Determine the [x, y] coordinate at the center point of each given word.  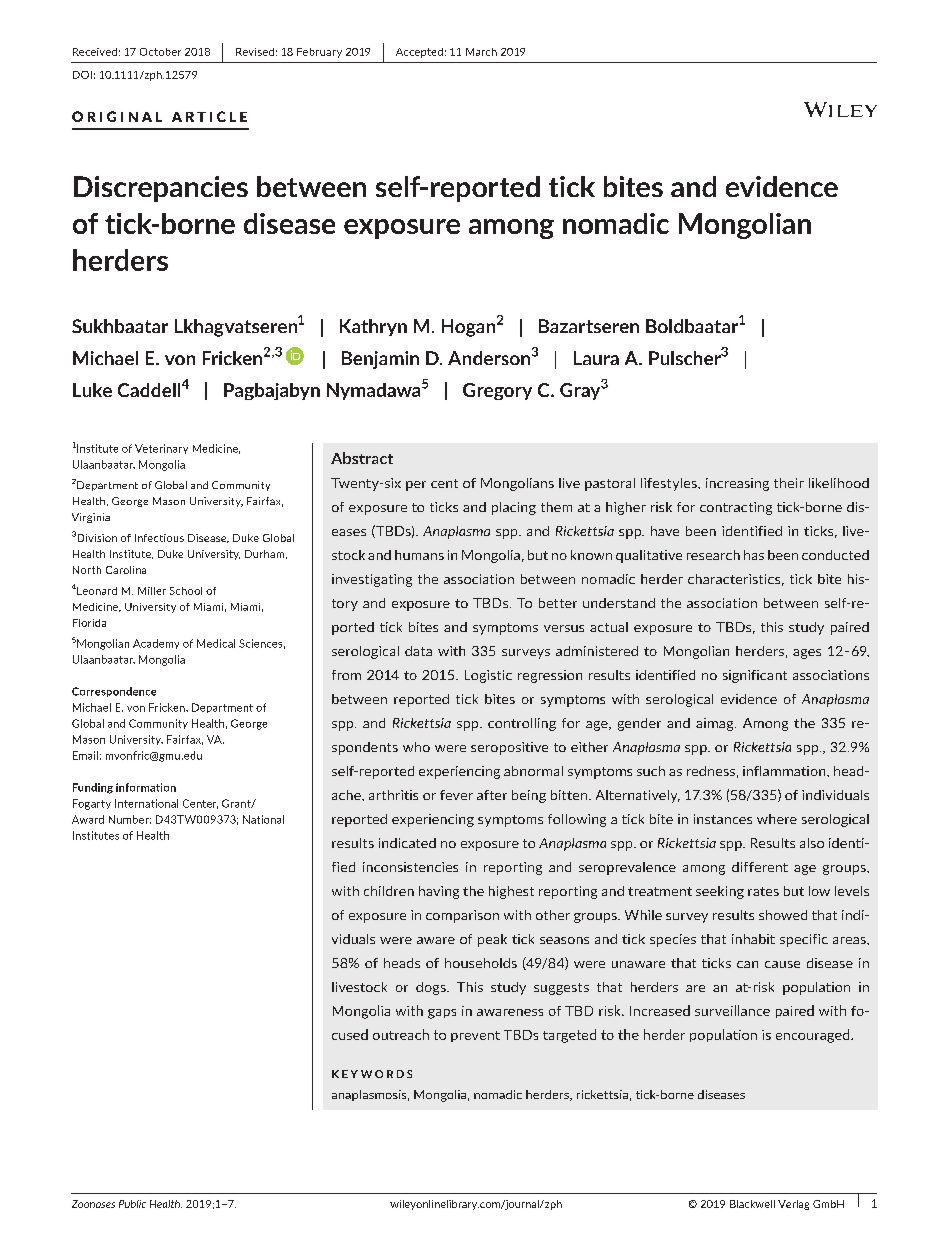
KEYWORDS [372, 1074]
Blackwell [752, 1204]
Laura [596, 358]
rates [763, 891]
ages [807, 654]
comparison [462, 916]
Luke [92, 390]
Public [132, 1204]
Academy [156, 644]
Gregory [497, 391]
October [160, 52]
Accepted [419, 53]
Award [88, 819]
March [481, 52]
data [418, 651]
